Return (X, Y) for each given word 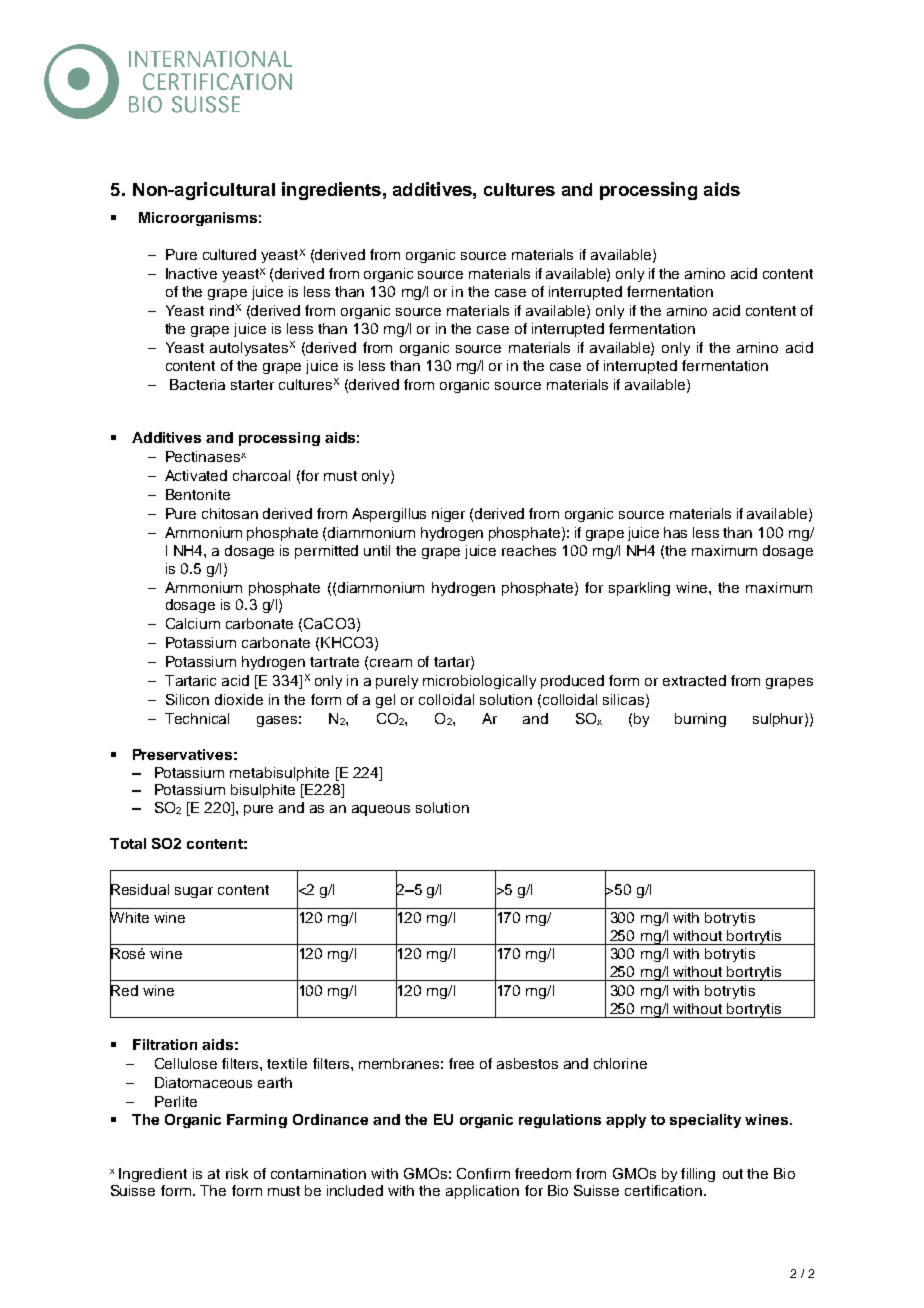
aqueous (381, 810)
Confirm (483, 1173)
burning (700, 720)
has (675, 532)
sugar (194, 892)
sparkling (639, 589)
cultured (229, 254)
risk (237, 1173)
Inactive (191, 273)
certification (663, 1190)
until (377, 550)
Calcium (193, 623)
